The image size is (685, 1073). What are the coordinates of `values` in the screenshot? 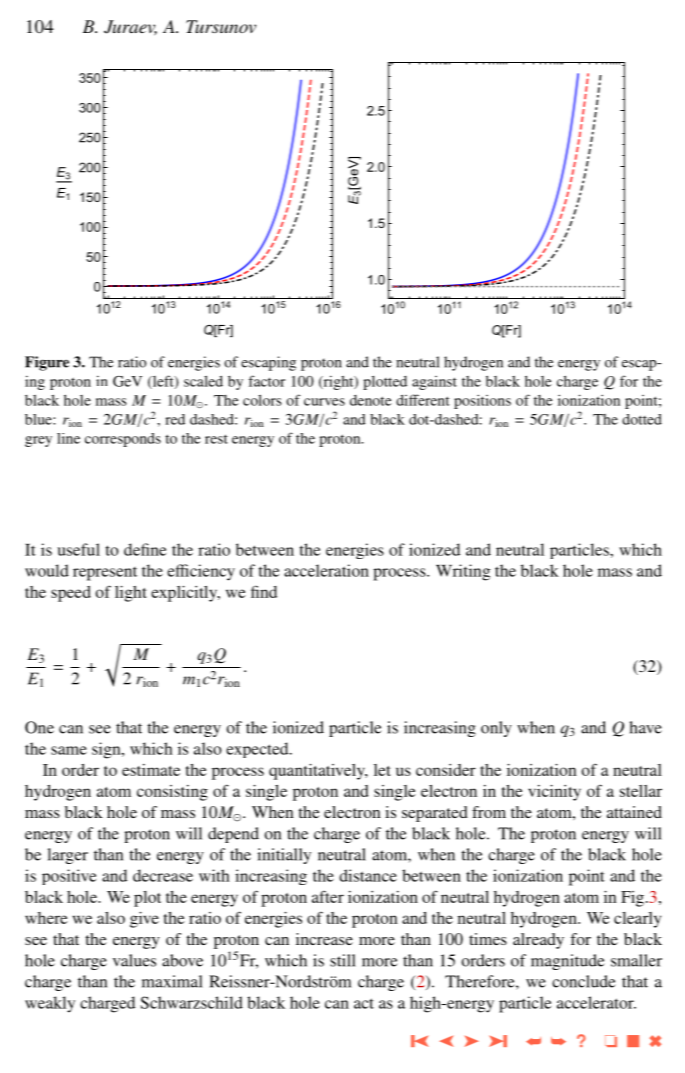 It's located at (134, 960).
